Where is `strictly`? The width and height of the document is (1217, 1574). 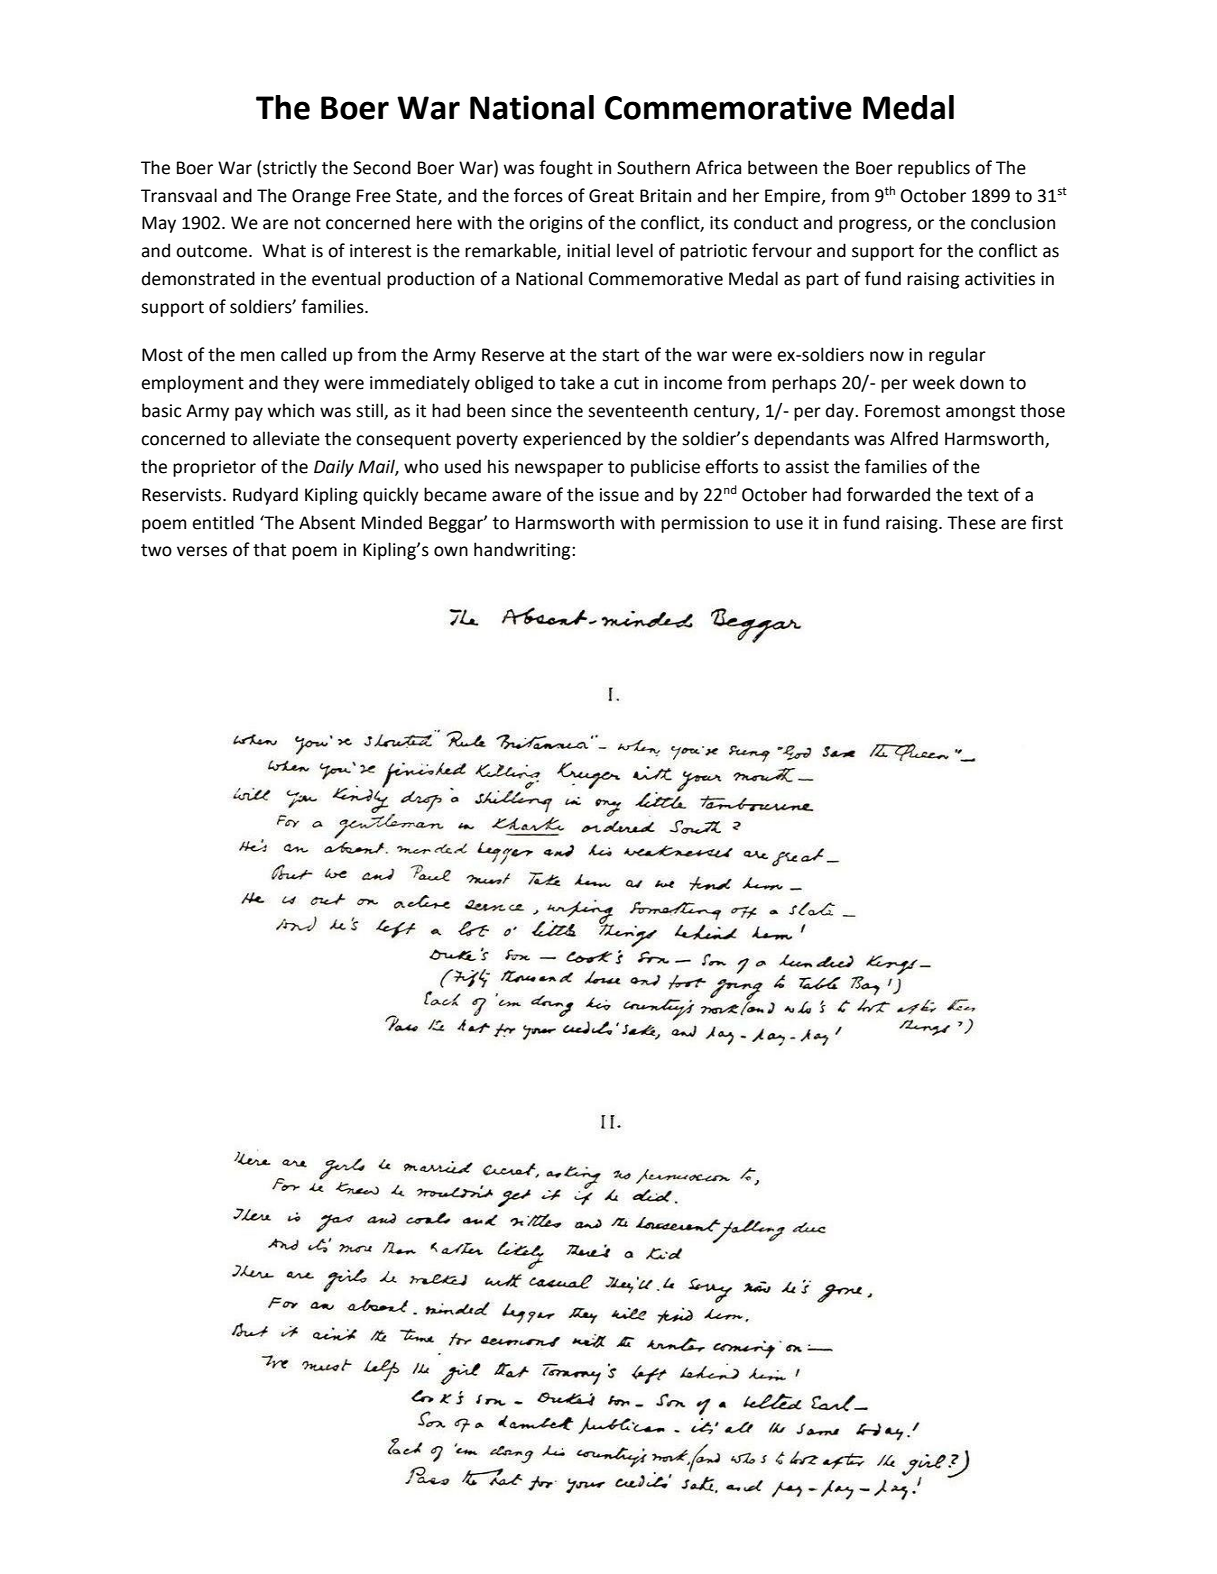 strictly is located at coordinates (290, 169).
